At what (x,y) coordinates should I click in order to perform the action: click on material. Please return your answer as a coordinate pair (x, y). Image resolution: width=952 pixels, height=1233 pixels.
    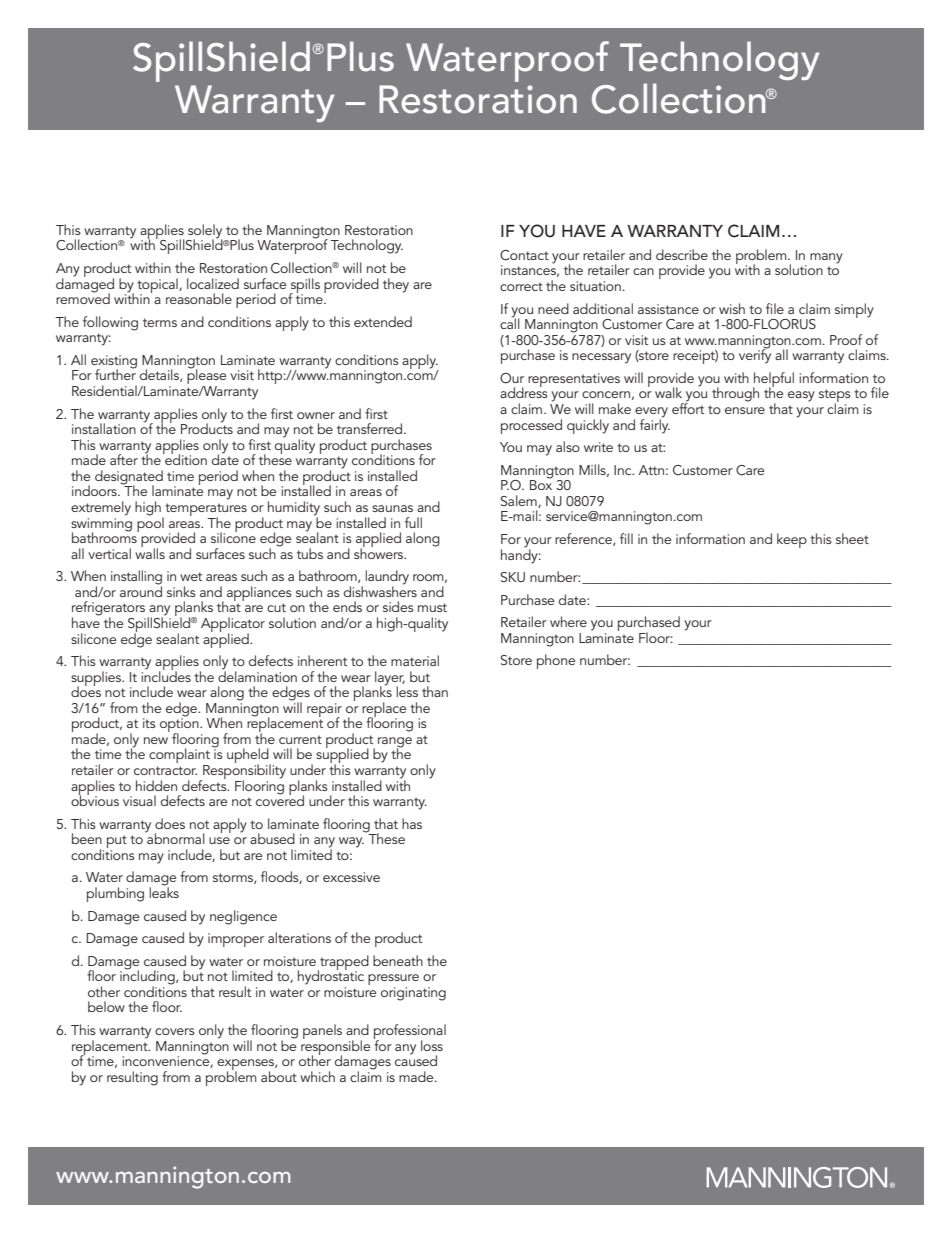
    Looking at the image, I should click on (415, 660).
